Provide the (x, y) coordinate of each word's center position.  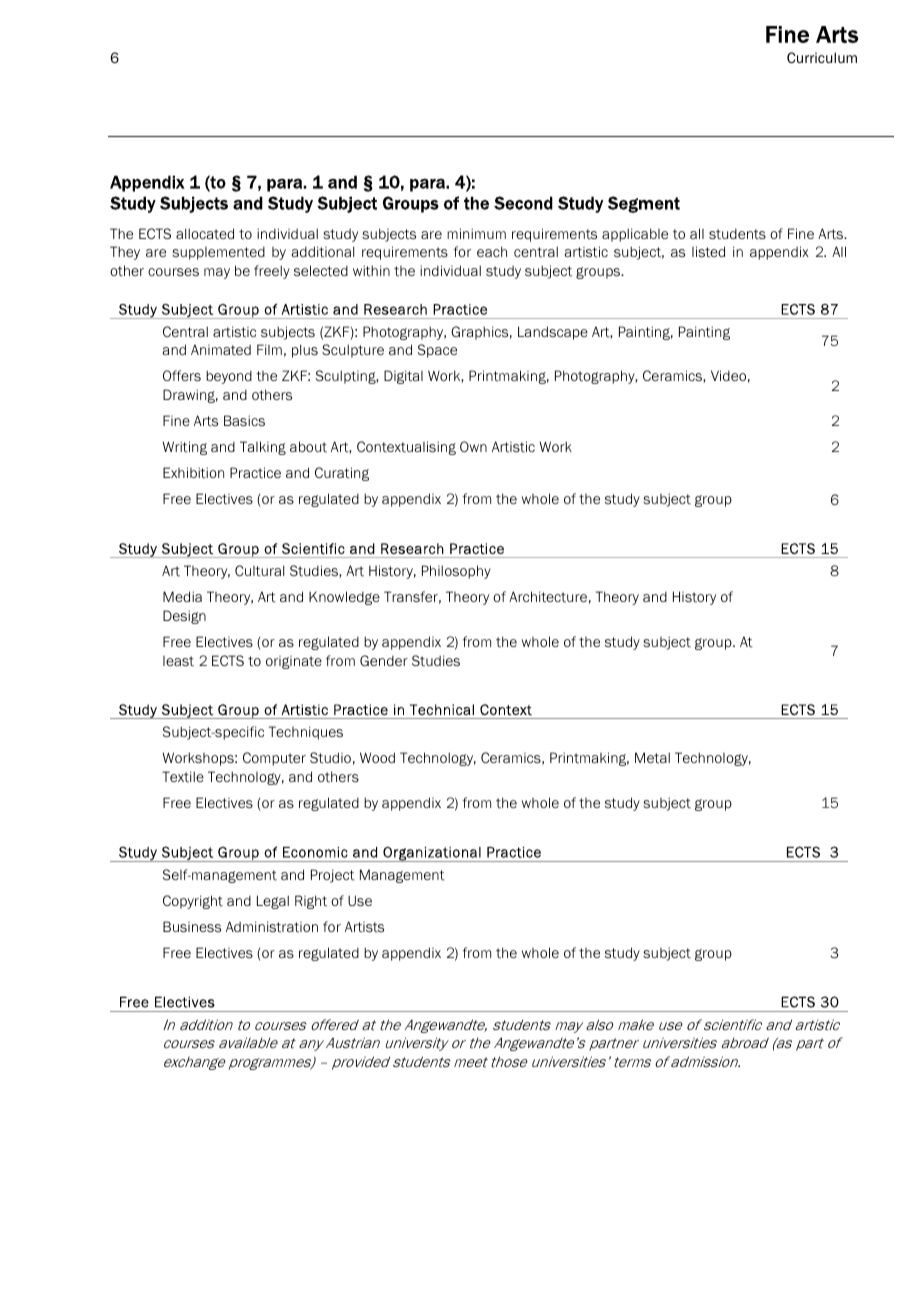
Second (523, 203)
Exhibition (193, 473)
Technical (442, 709)
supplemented (218, 253)
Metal (652, 758)
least (178, 661)
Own (473, 446)
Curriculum (822, 57)
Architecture (548, 597)
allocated (205, 234)
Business (192, 926)
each (492, 251)
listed (708, 252)
